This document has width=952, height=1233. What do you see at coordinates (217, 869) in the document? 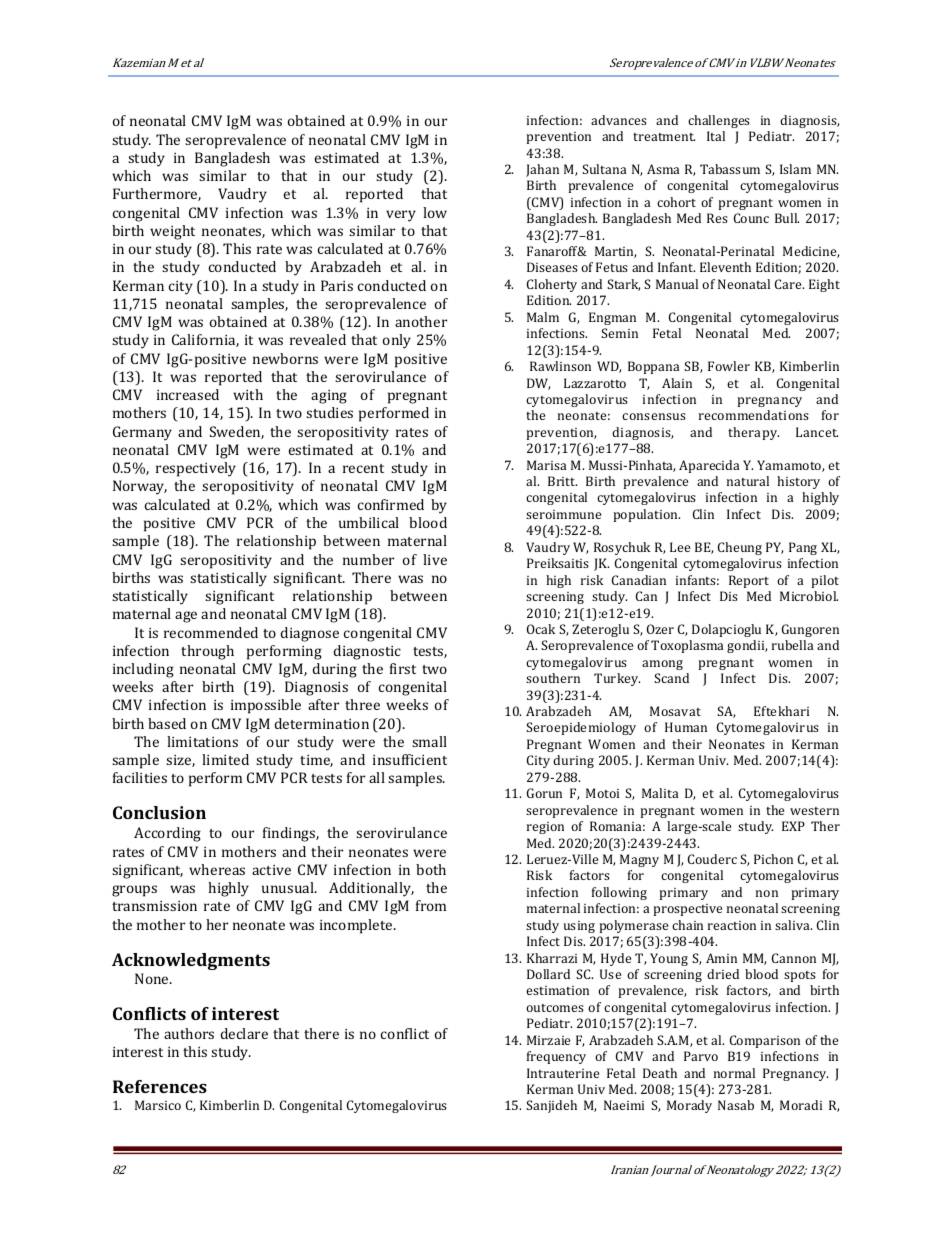
I see `whereas` at bounding box center [217, 869].
